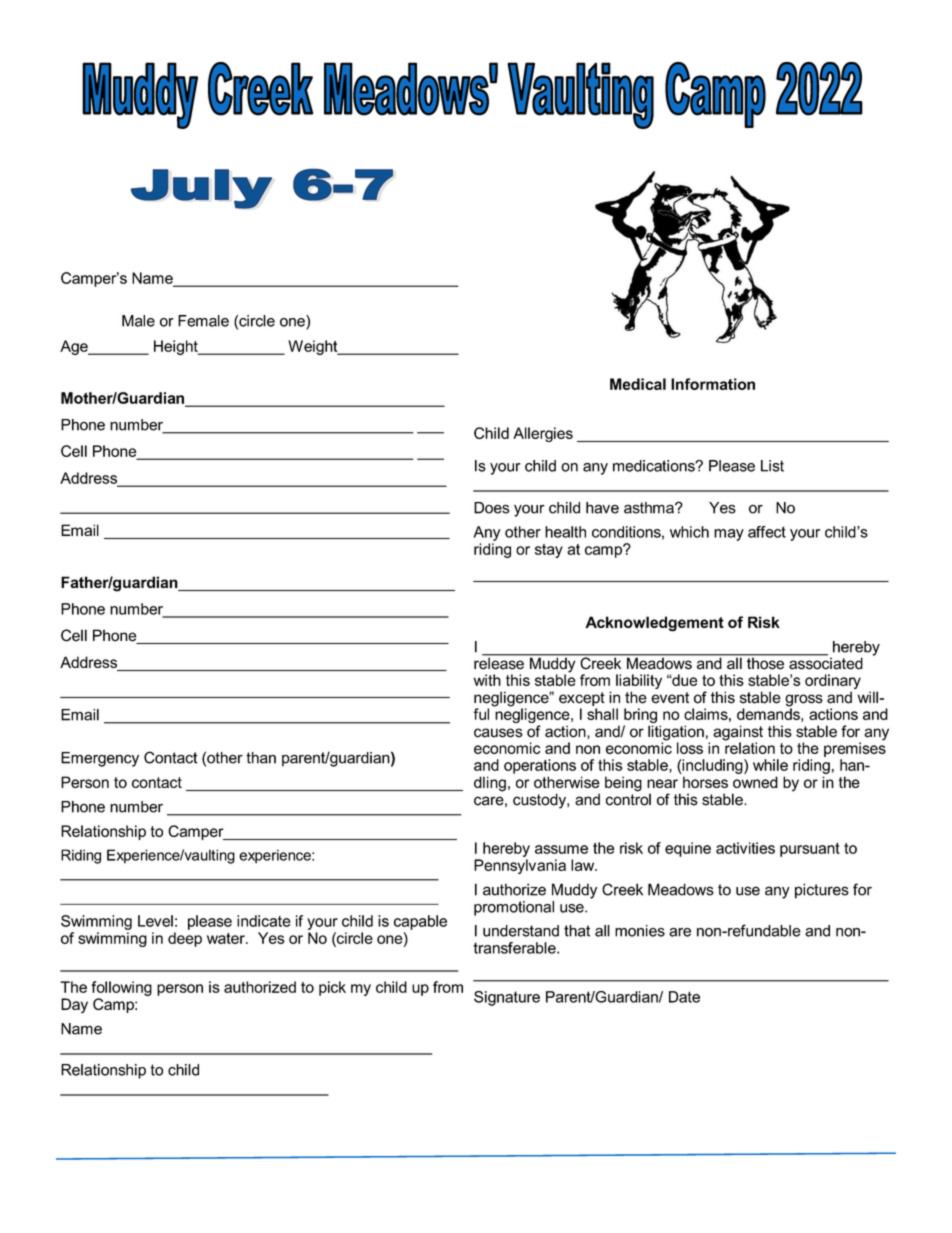 The image size is (952, 1233). Describe the element at coordinates (507, 998) in the page. I see `Signature` at that location.
